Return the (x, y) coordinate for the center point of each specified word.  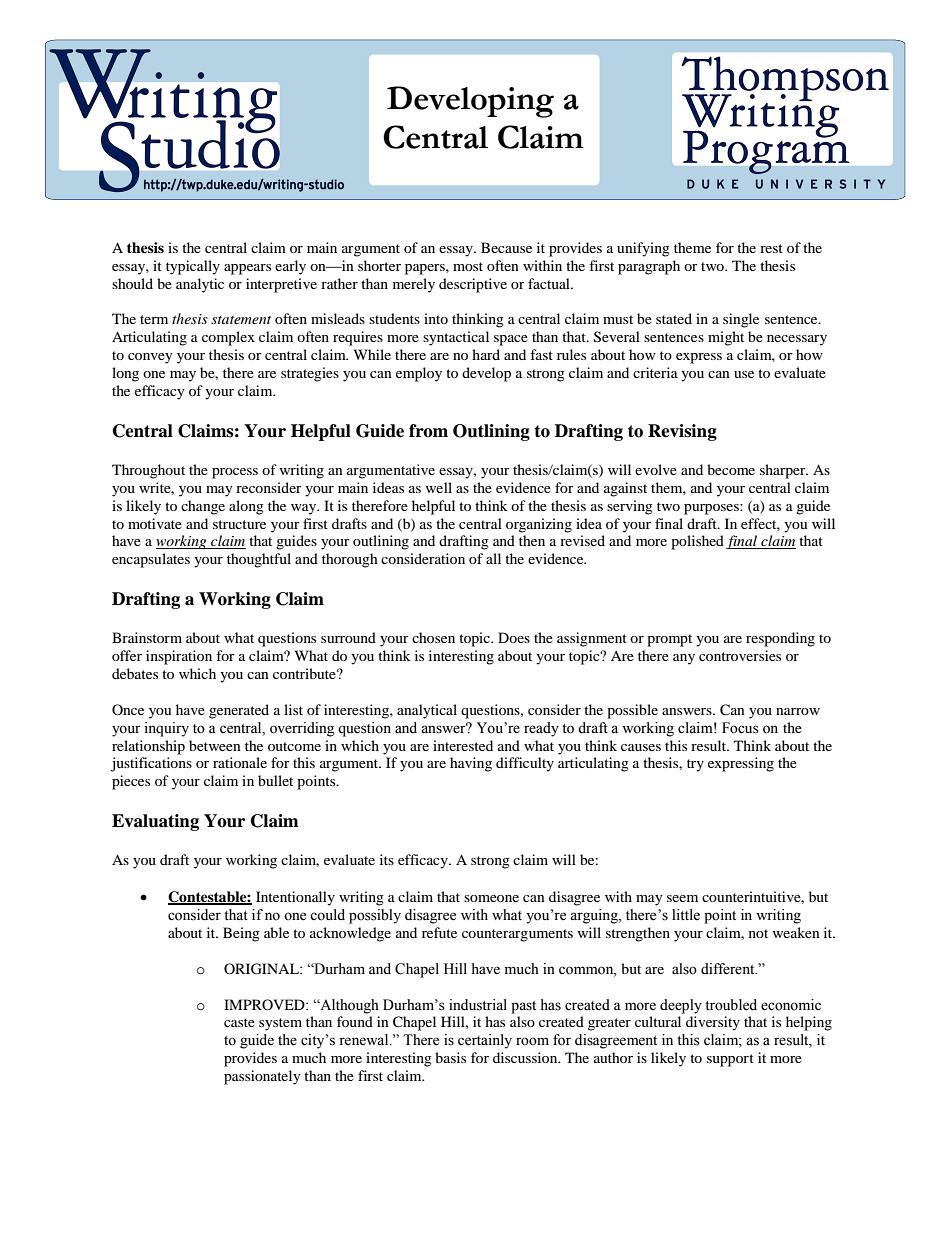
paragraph (649, 267)
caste (239, 1022)
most (468, 266)
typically (193, 267)
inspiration (179, 657)
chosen (433, 637)
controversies (740, 655)
